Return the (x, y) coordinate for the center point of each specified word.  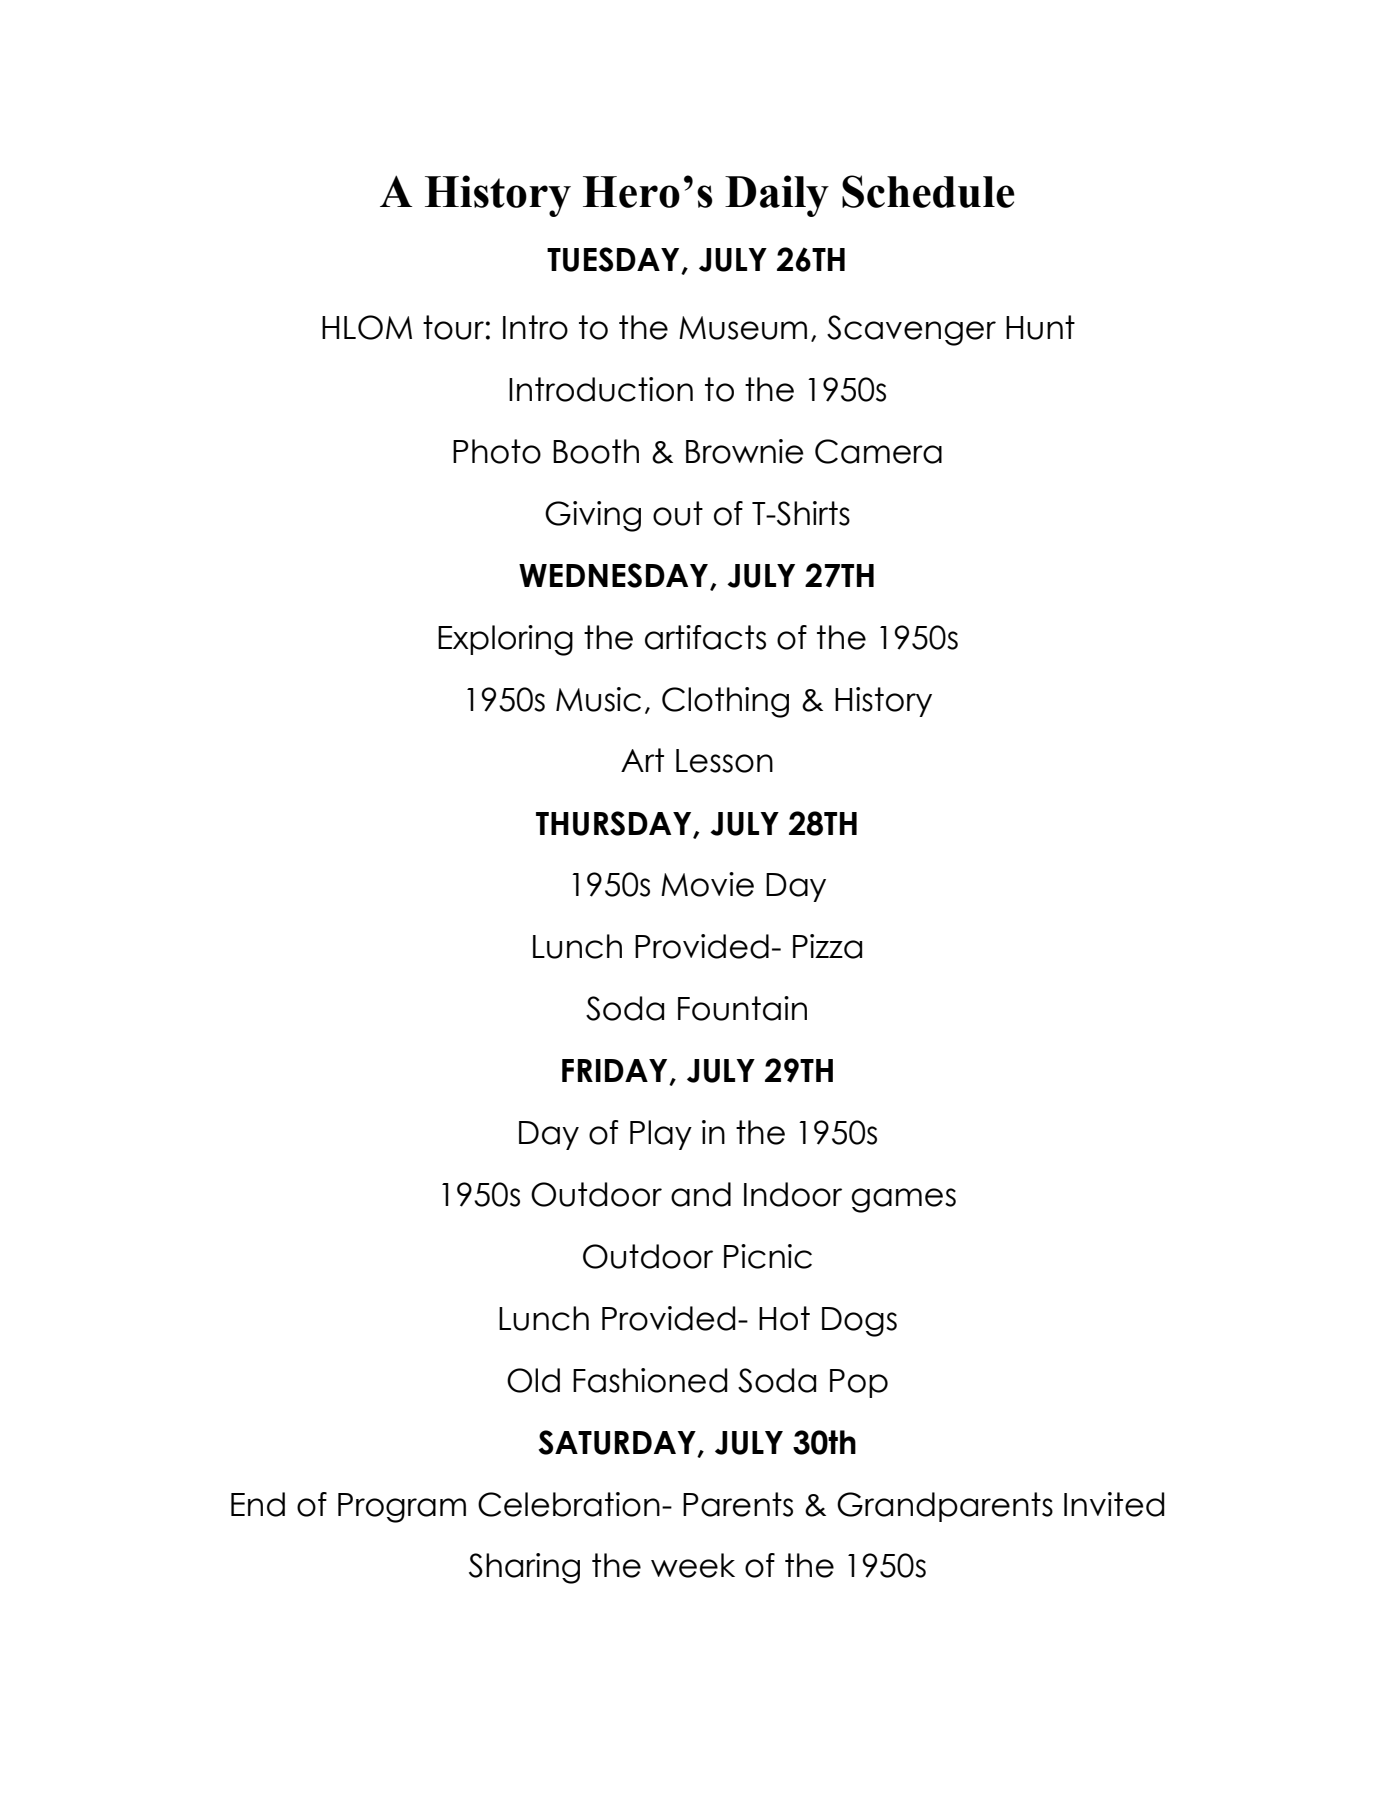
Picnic (768, 1256)
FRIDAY (616, 1072)
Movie (707, 884)
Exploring (505, 640)
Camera (878, 451)
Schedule (928, 191)
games (903, 1200)
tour (453, 327)
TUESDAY (614, 260)
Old (533, 1380)
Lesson (724, 761)
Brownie (745, 451)
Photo (497, 451)
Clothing (725, 702)
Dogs (859, 1322)
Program (402, 1508)
